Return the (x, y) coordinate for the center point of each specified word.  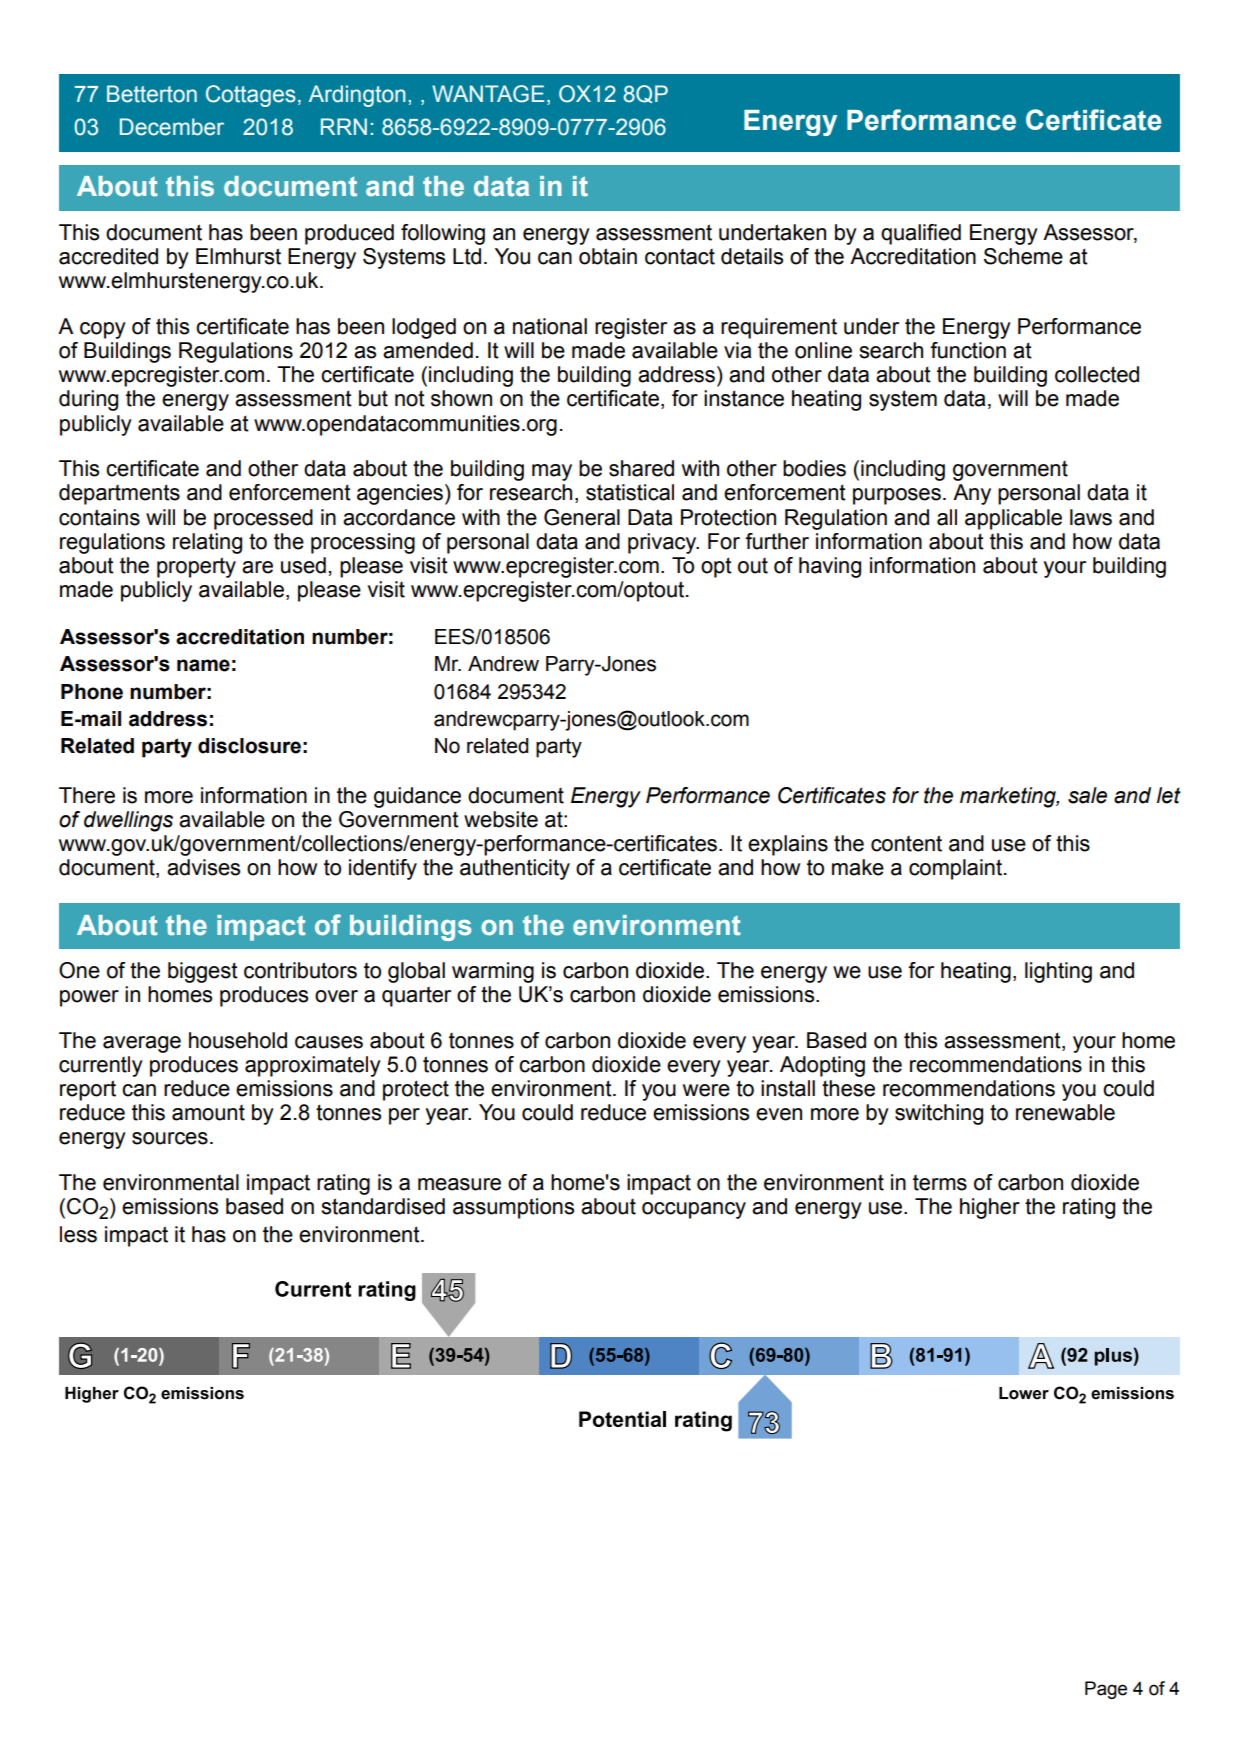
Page (1106, 1690)
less (78, 1234)
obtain (608, 256)
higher (990, 1208)
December (172, 127)
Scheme (1023, 256)
